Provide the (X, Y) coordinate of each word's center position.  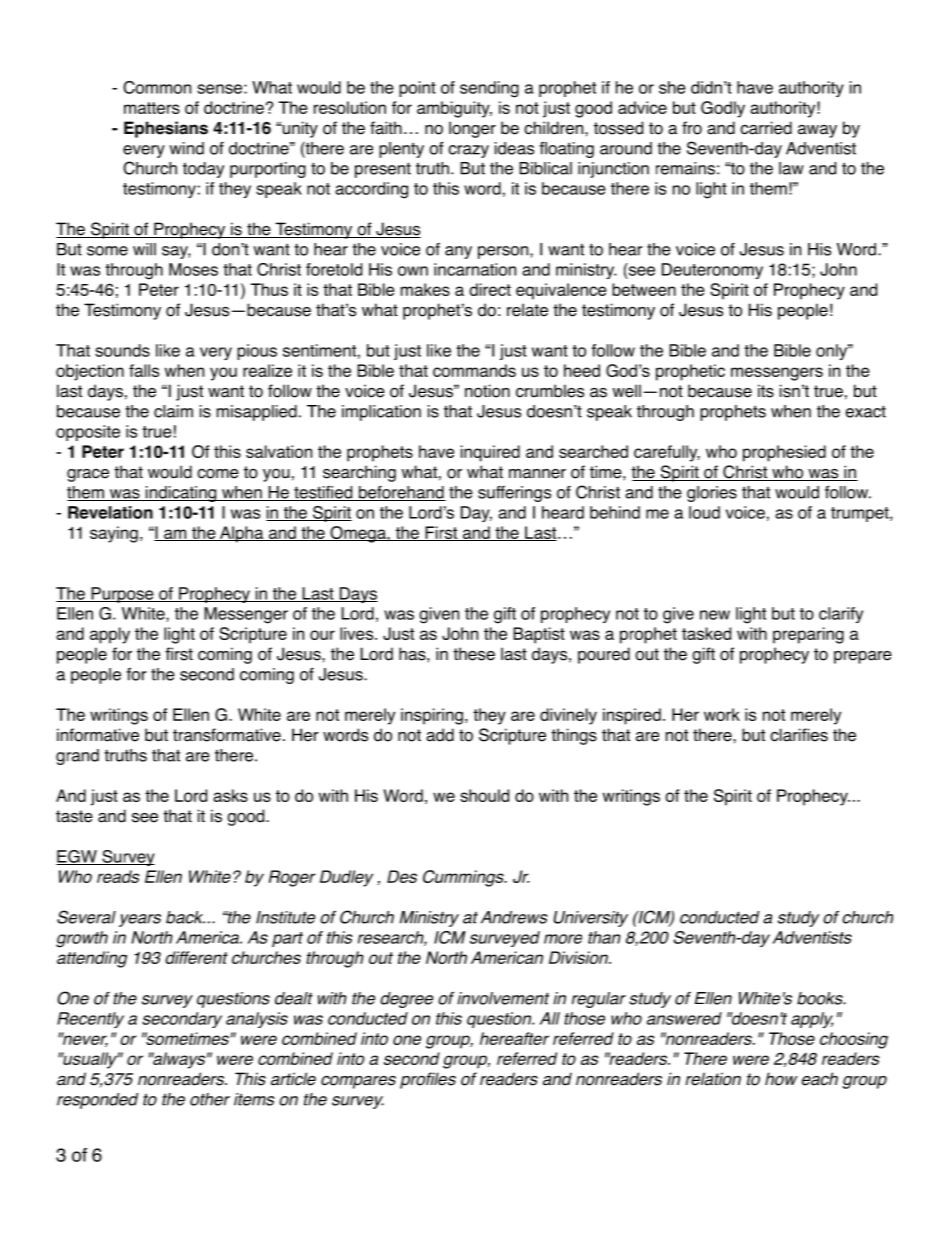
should (484, 795)
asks (230, 795)
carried (766, 128)
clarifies (799, 735)
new (715, 615)
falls (144, 370)
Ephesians (166, 129)
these (474, 654)
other (210, 1099)
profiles (428, 1080)
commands (474, 370)
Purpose (122, 595)
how (781, 1079)
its (766, 391)
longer (472, 129)
